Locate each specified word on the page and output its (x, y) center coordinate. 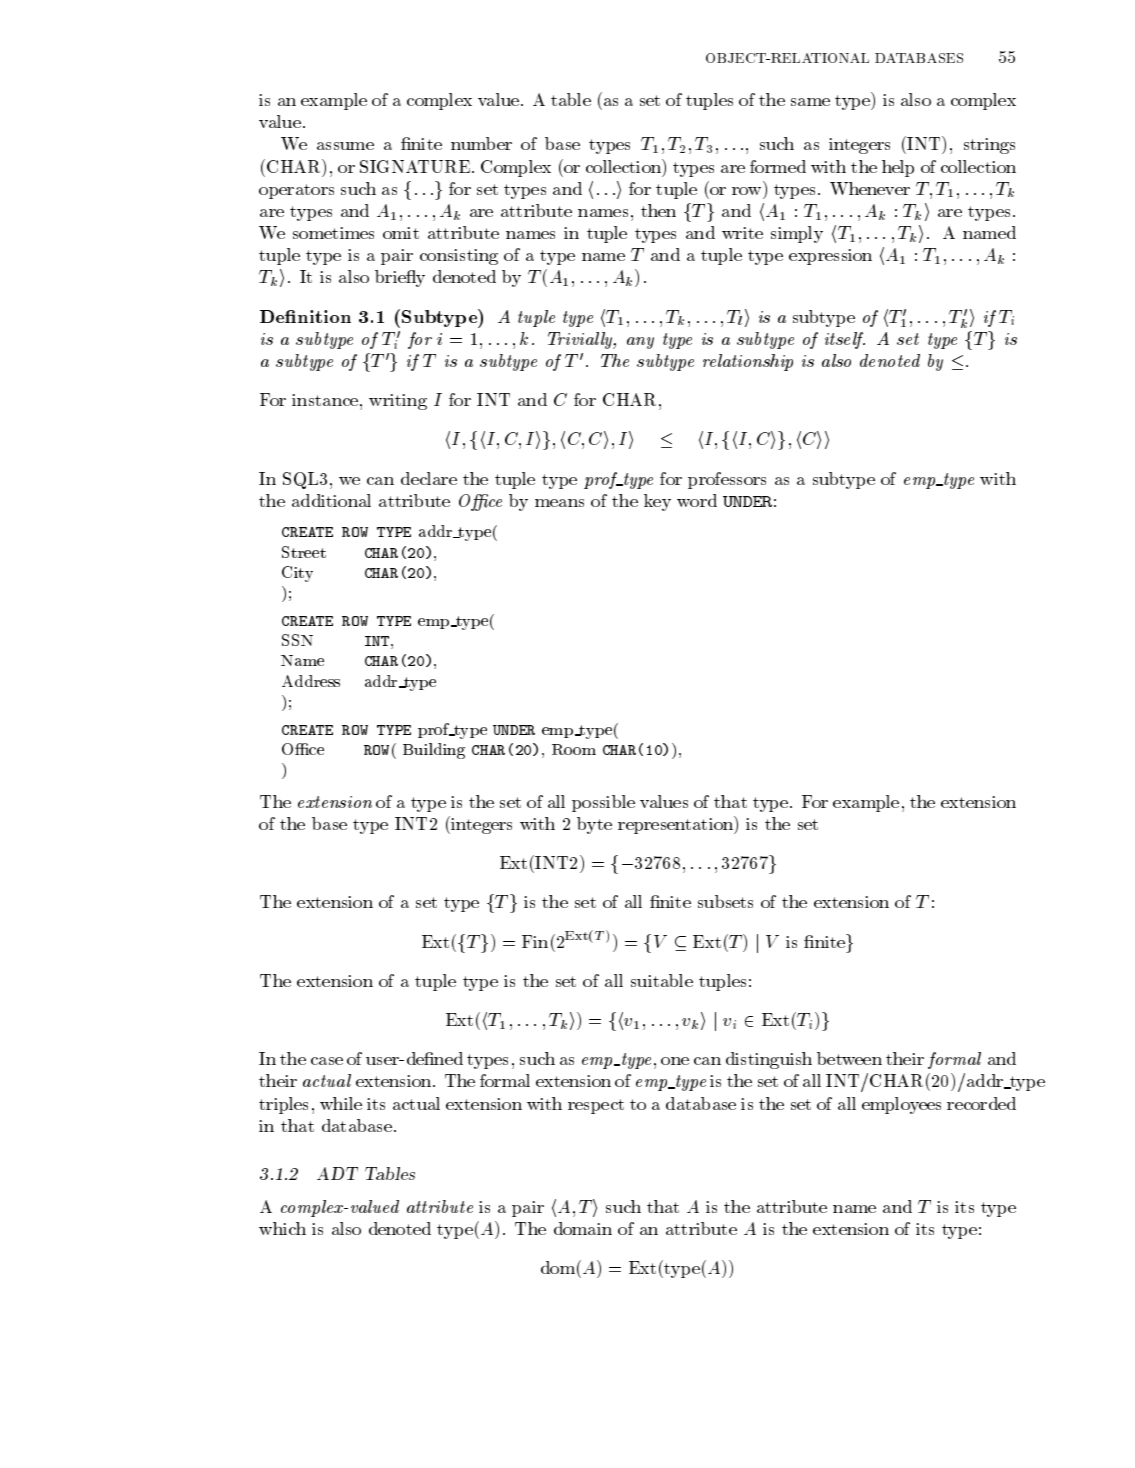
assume (345, 146)
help (898, 168)
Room (574, 749)
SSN (297, 640)
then (658, 210)
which (282, 1228)
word (697, 500)
